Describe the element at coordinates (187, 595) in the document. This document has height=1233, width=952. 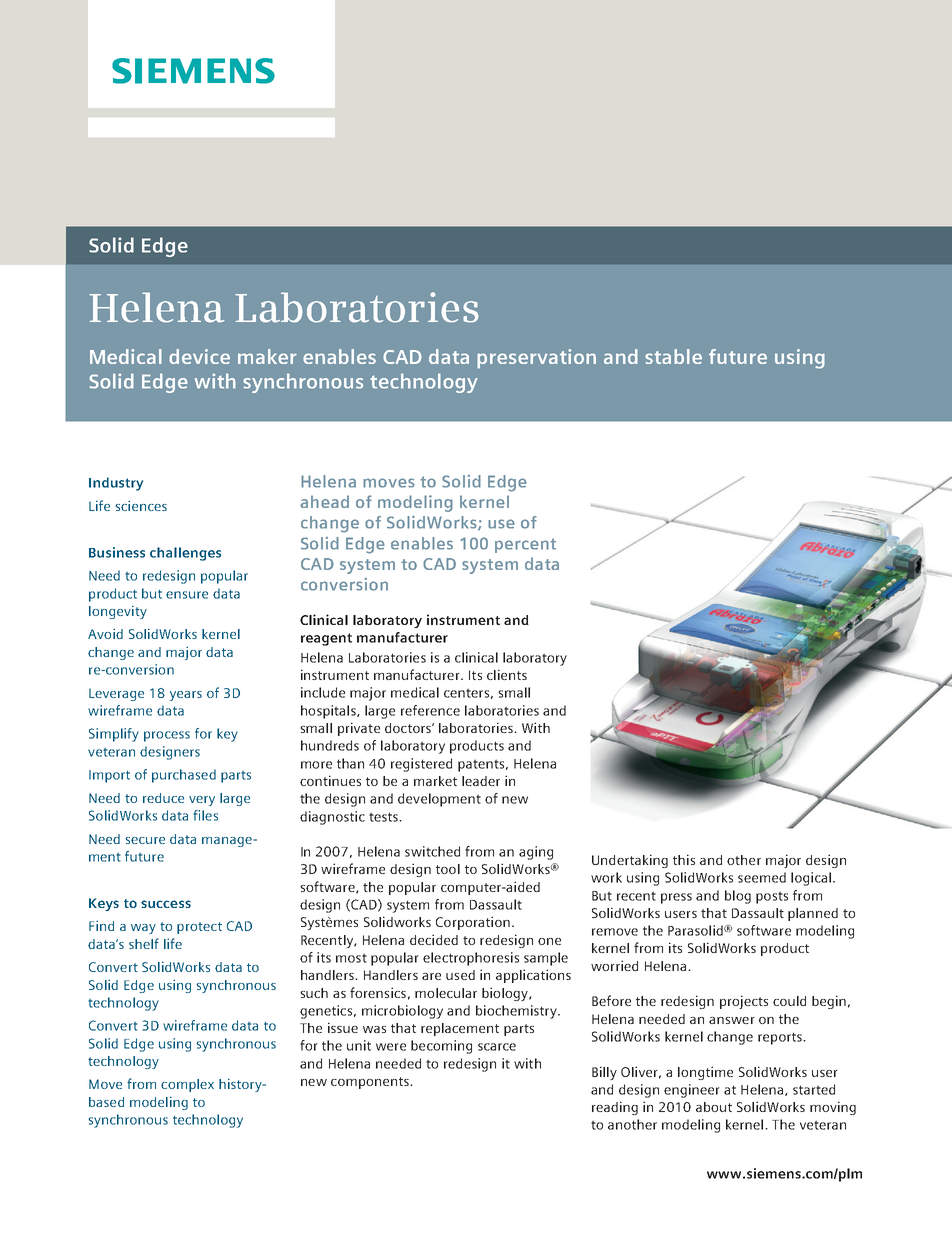
I see `ensure` at that location.
